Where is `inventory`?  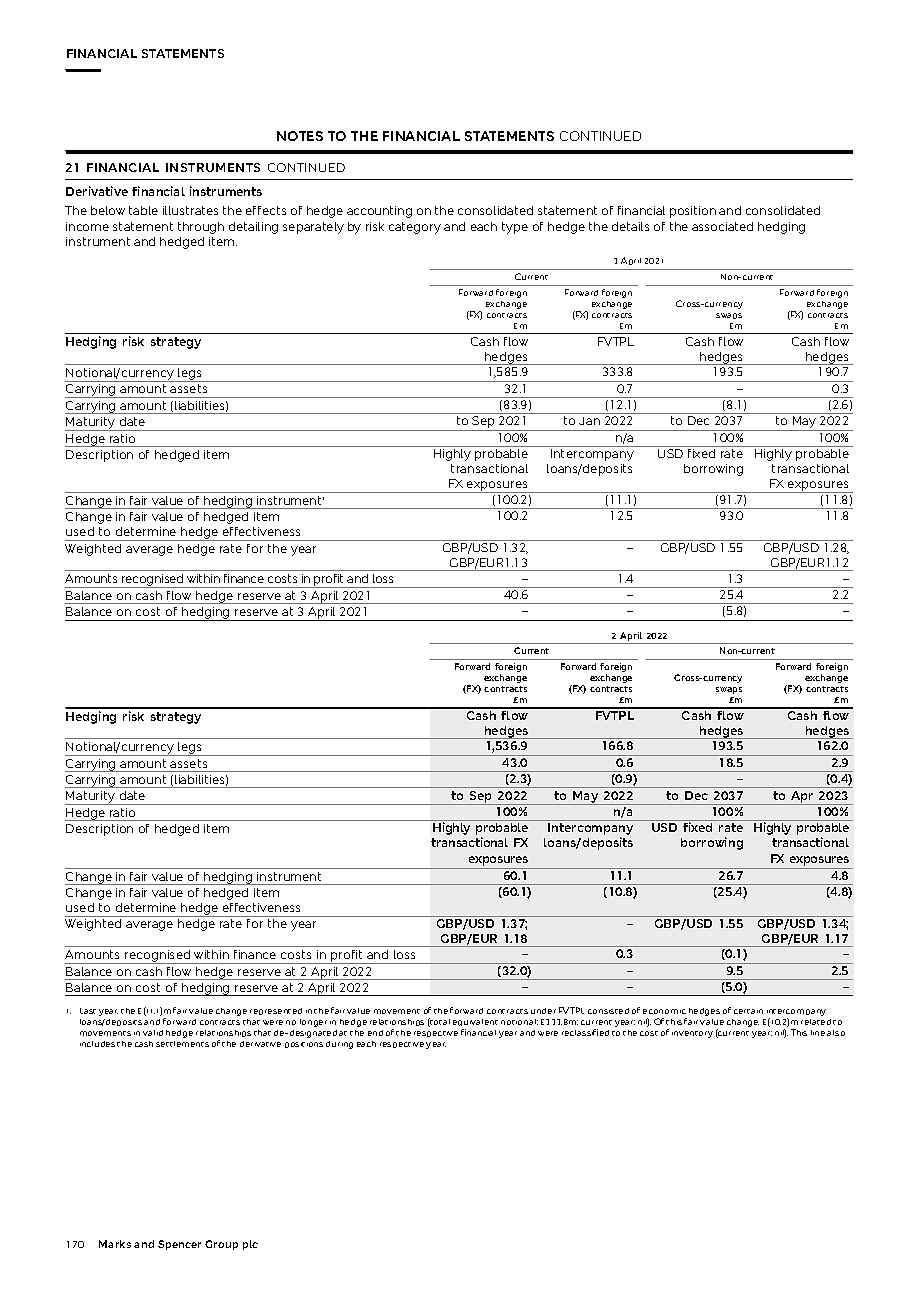 inventory is located at coordinates (692, 1034).
